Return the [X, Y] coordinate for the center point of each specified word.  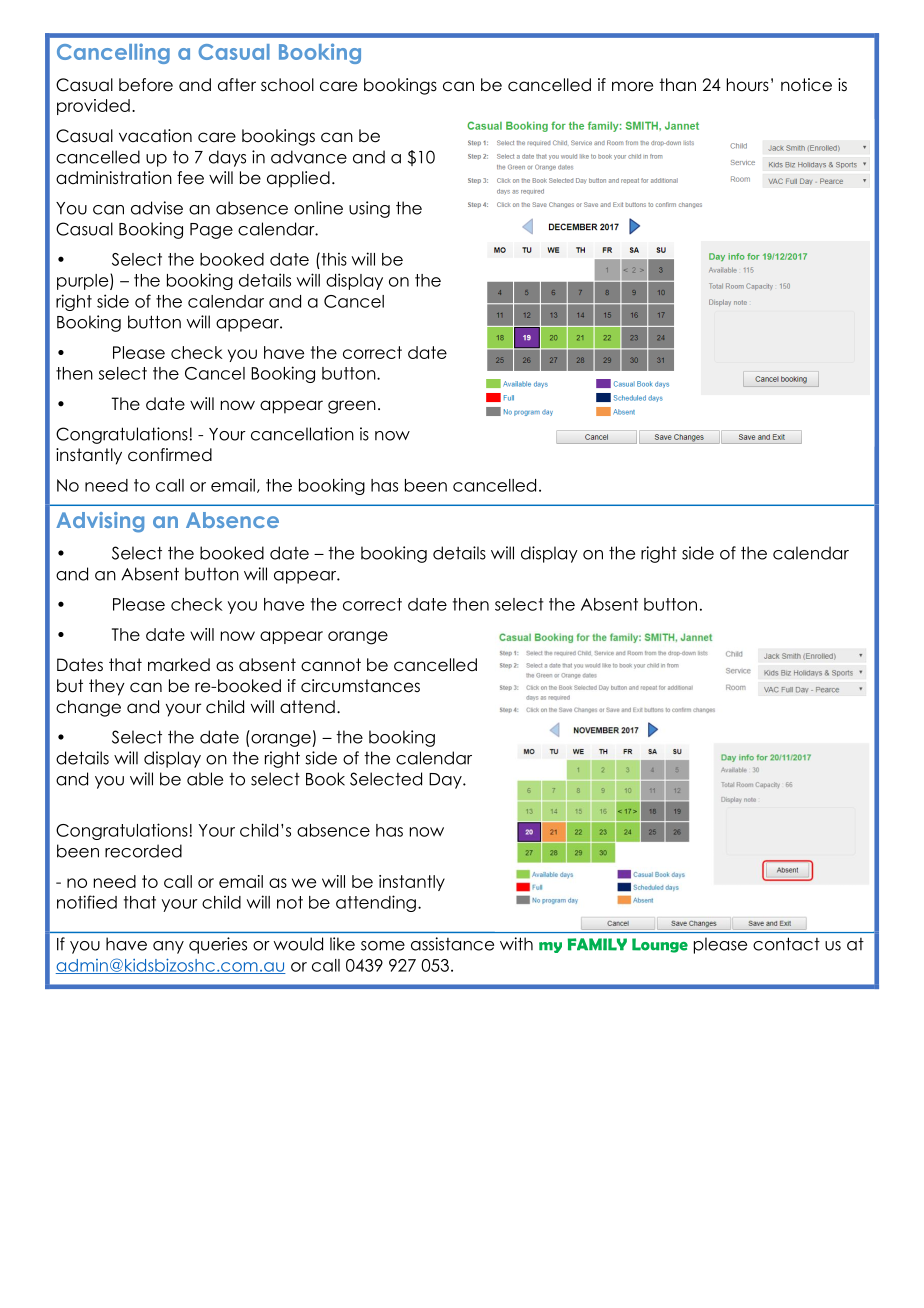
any [168, 947]
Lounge [660, 945]
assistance [452, 944]
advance [309, 157]
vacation [155, 136]
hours [748, 85]
